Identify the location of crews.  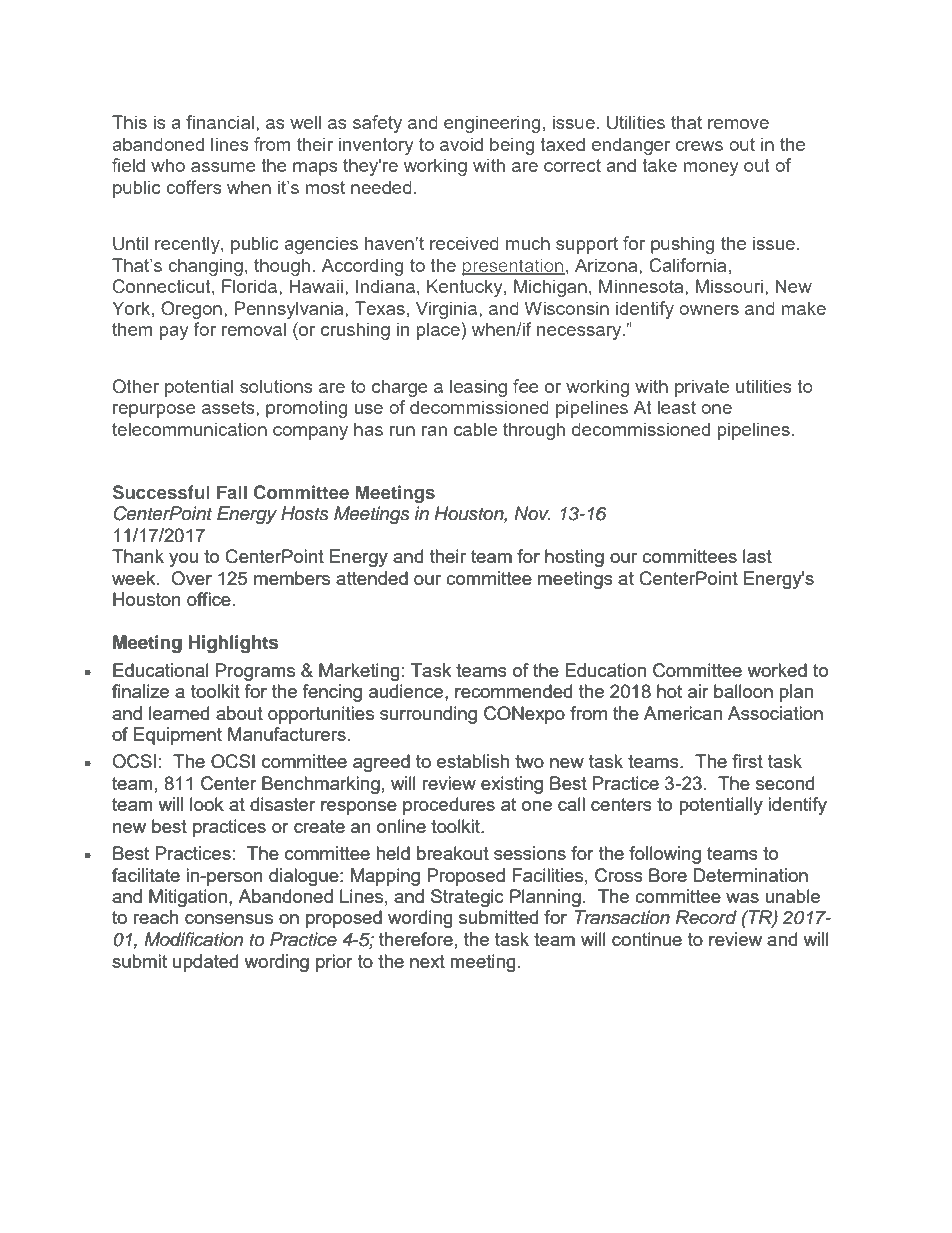
(699, 146).
